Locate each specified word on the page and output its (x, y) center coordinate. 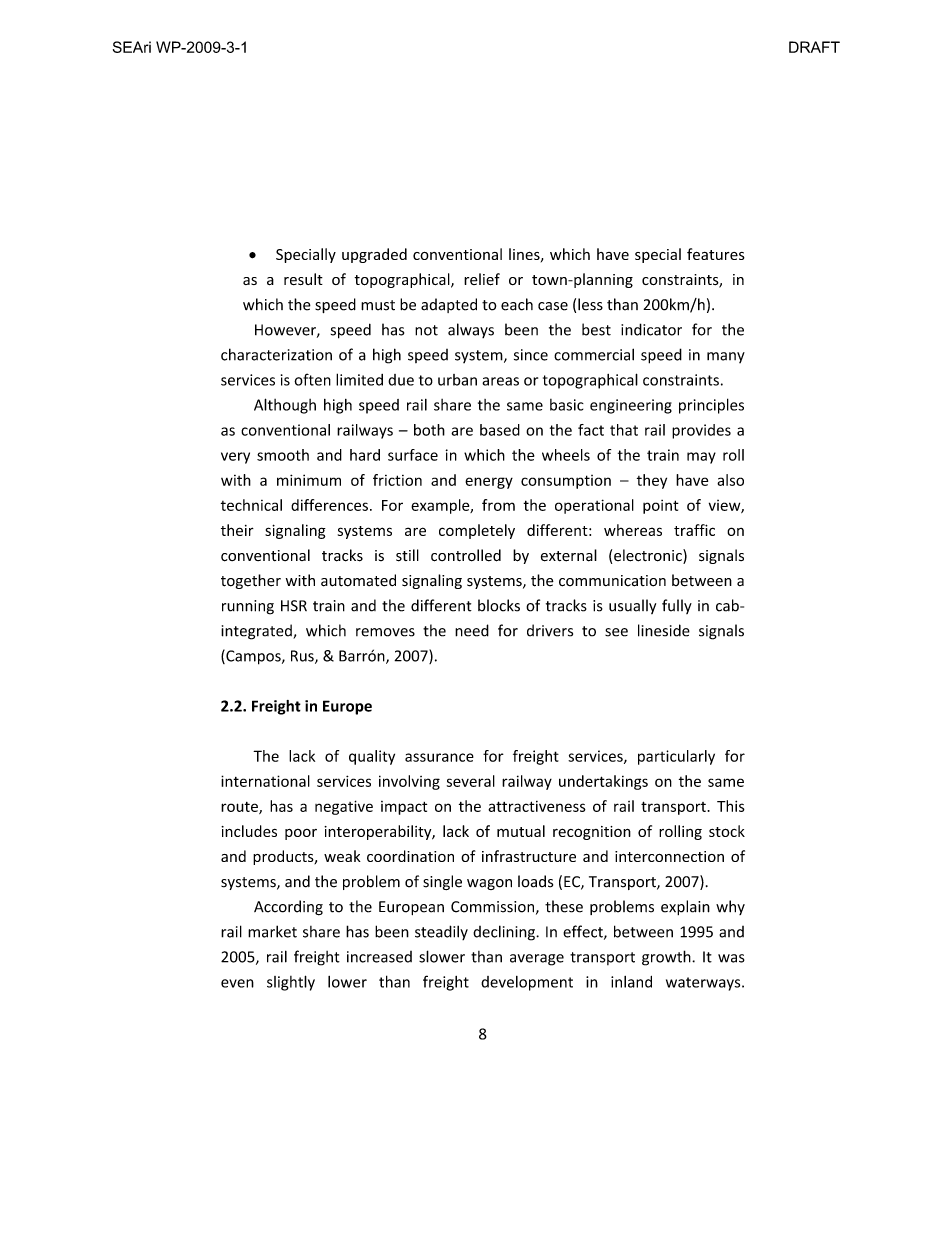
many (726, 357)
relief (482, 279)
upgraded (374, 255)
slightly (291, 983)
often (312, 379)
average (537, 960)
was (731, 958)
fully (677, 606)
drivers (550, 630)
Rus (303, 657)
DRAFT (814, 47)
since (531, 355)
